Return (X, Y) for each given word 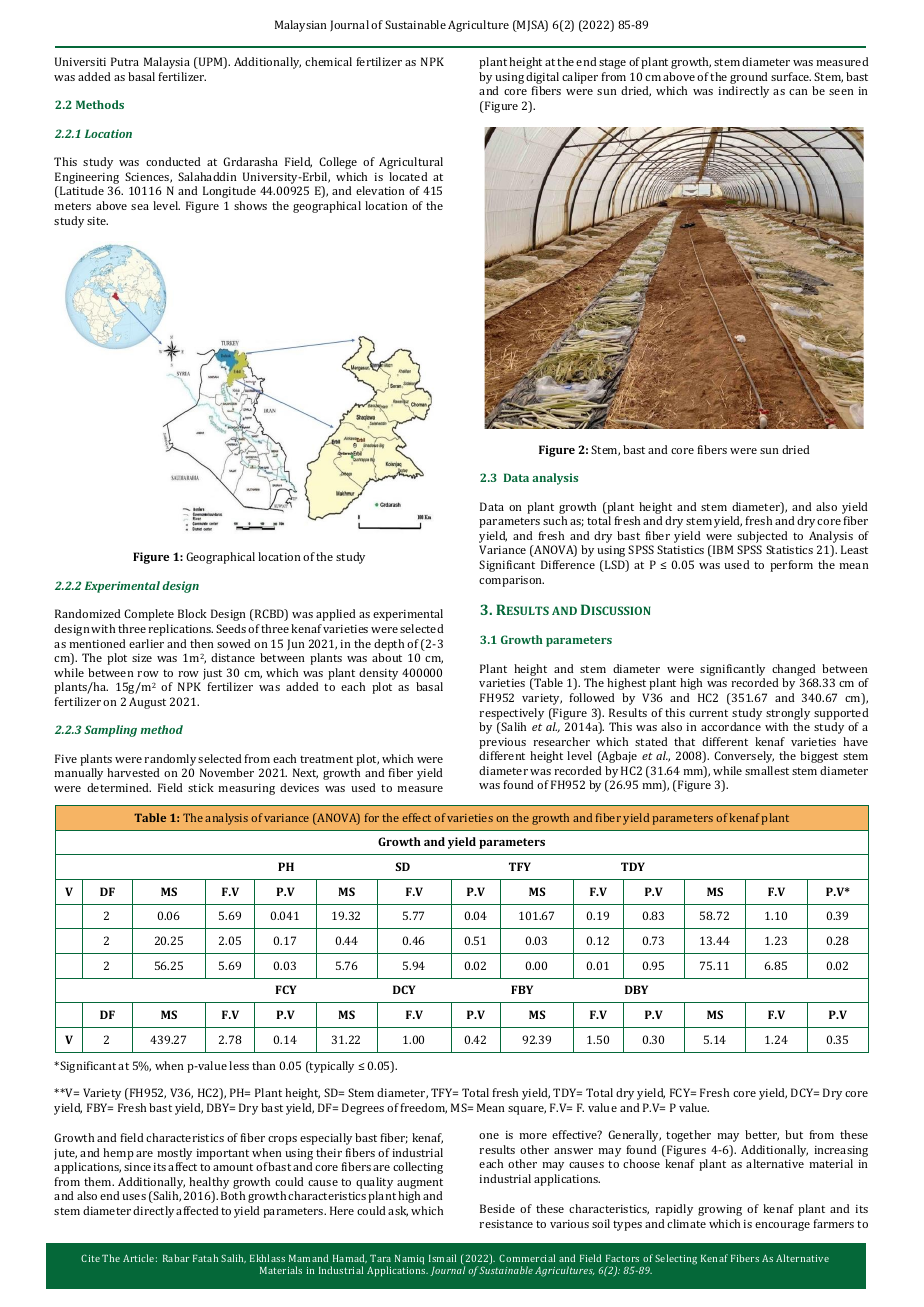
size (142, 658)
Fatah (205, 1258)
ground (749, 79)
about (387, 657)
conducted (173, 161)
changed (794, 671)
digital (542, 79)
